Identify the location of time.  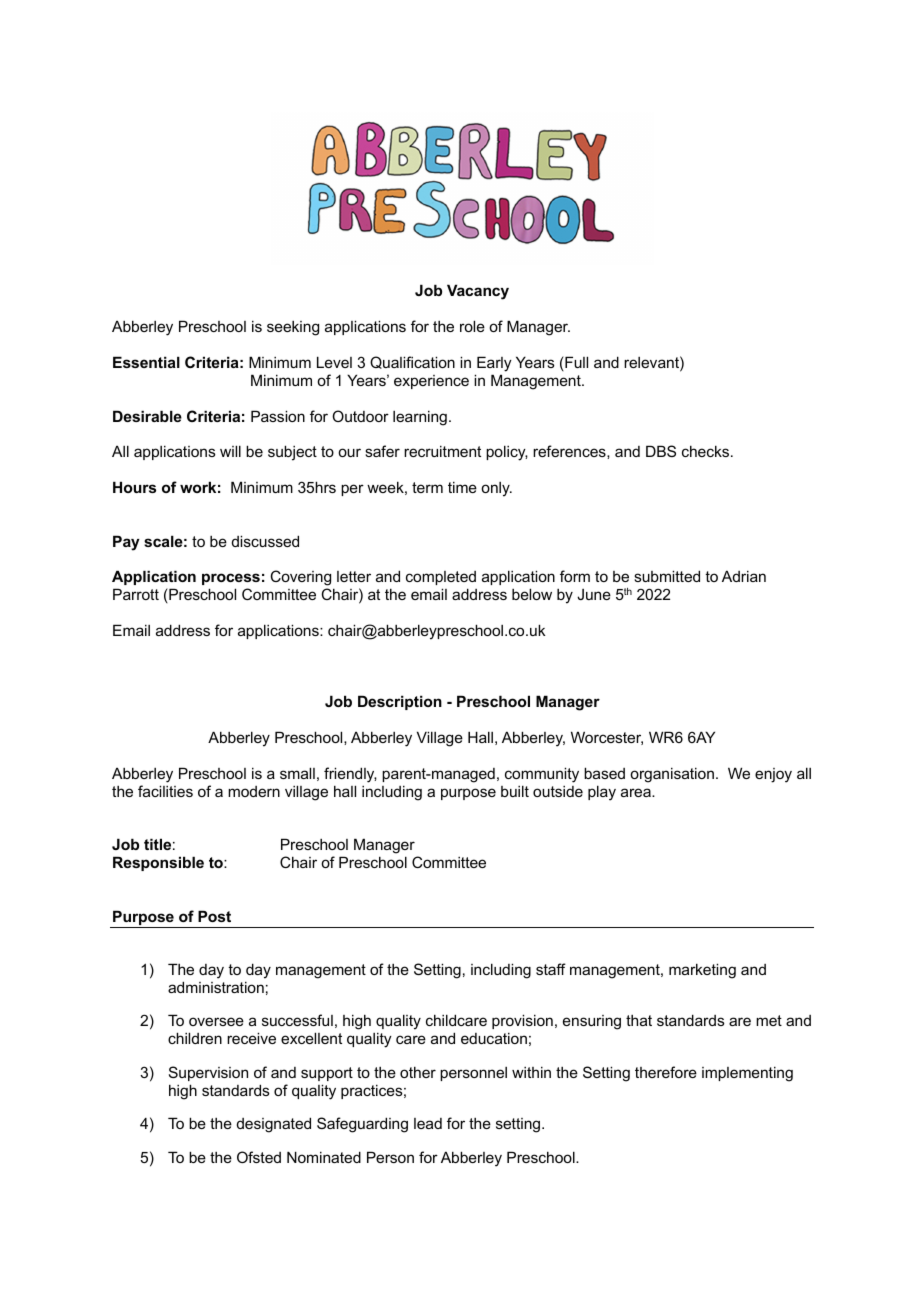
(462, 487).
